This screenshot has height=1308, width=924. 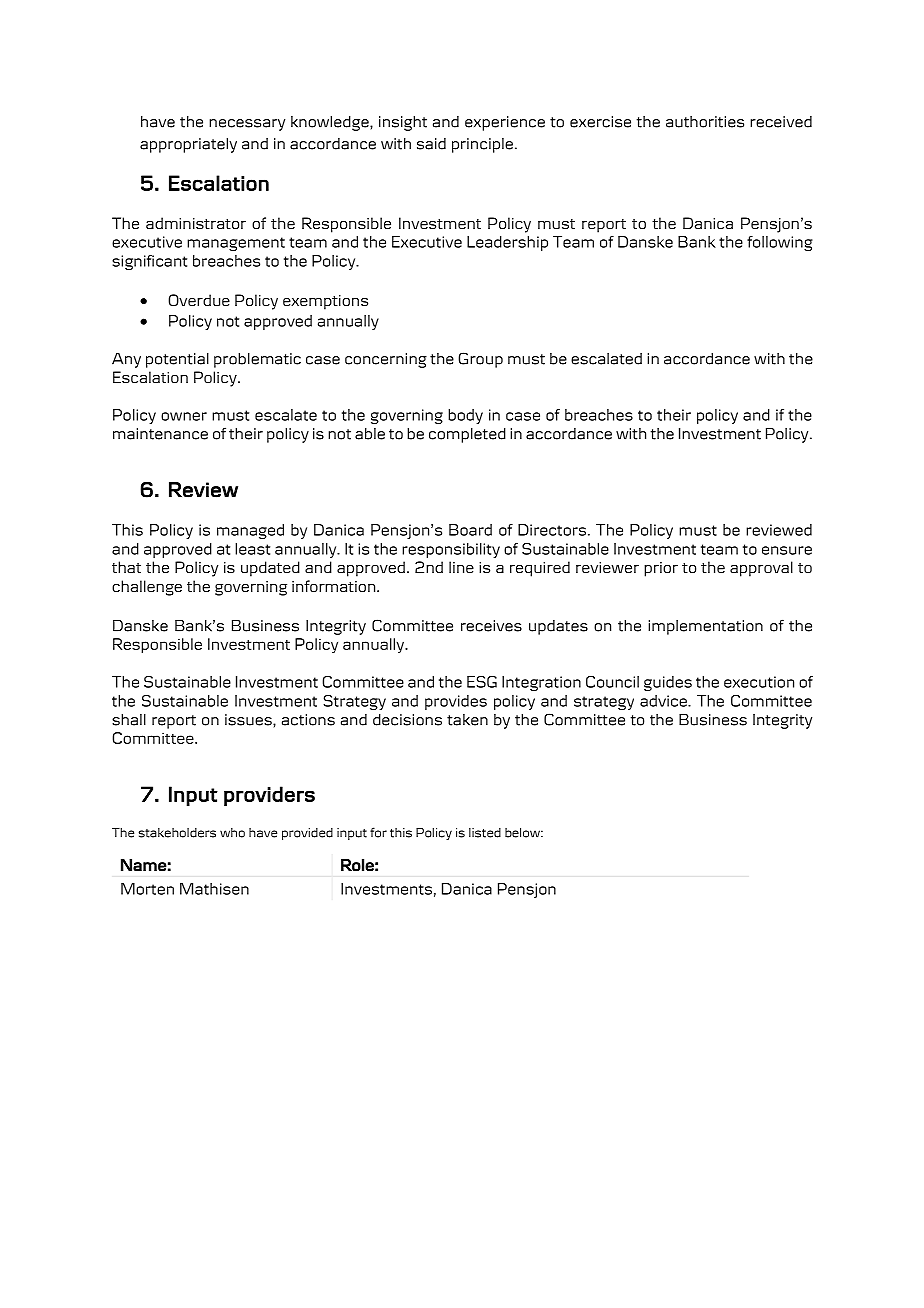 I want to click on said, so click(x=431, y=144).
